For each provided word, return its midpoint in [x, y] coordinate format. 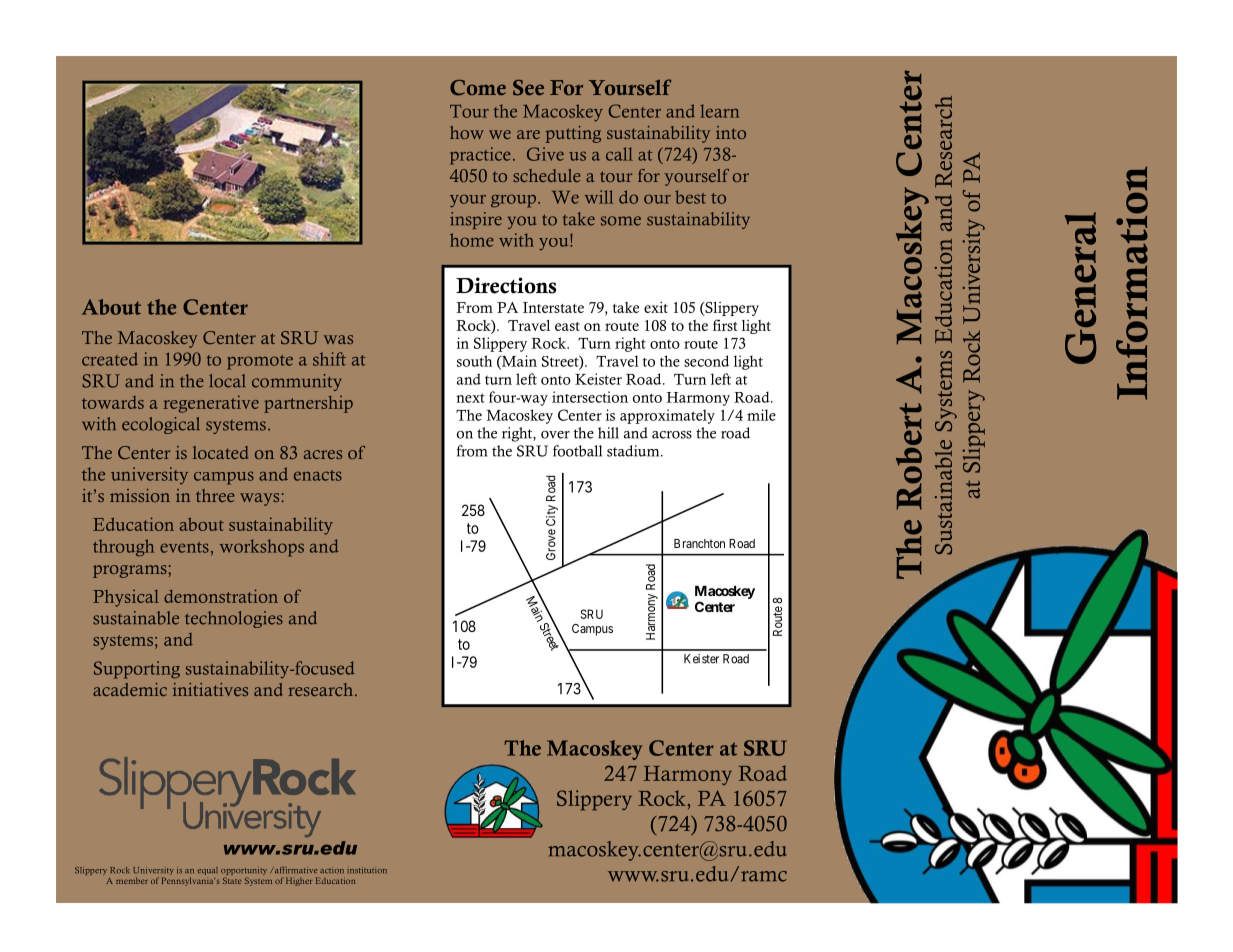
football [577, 451]
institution [367, 870]
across [672, 435]
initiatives [210, 689]
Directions [506, 285]
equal [208, 871]
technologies [234, 619]
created [110, 359]
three [215, 495]
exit [656, 307]
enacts [318, 475]
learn [720, 111]
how [467, 132]
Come [478, 88]
